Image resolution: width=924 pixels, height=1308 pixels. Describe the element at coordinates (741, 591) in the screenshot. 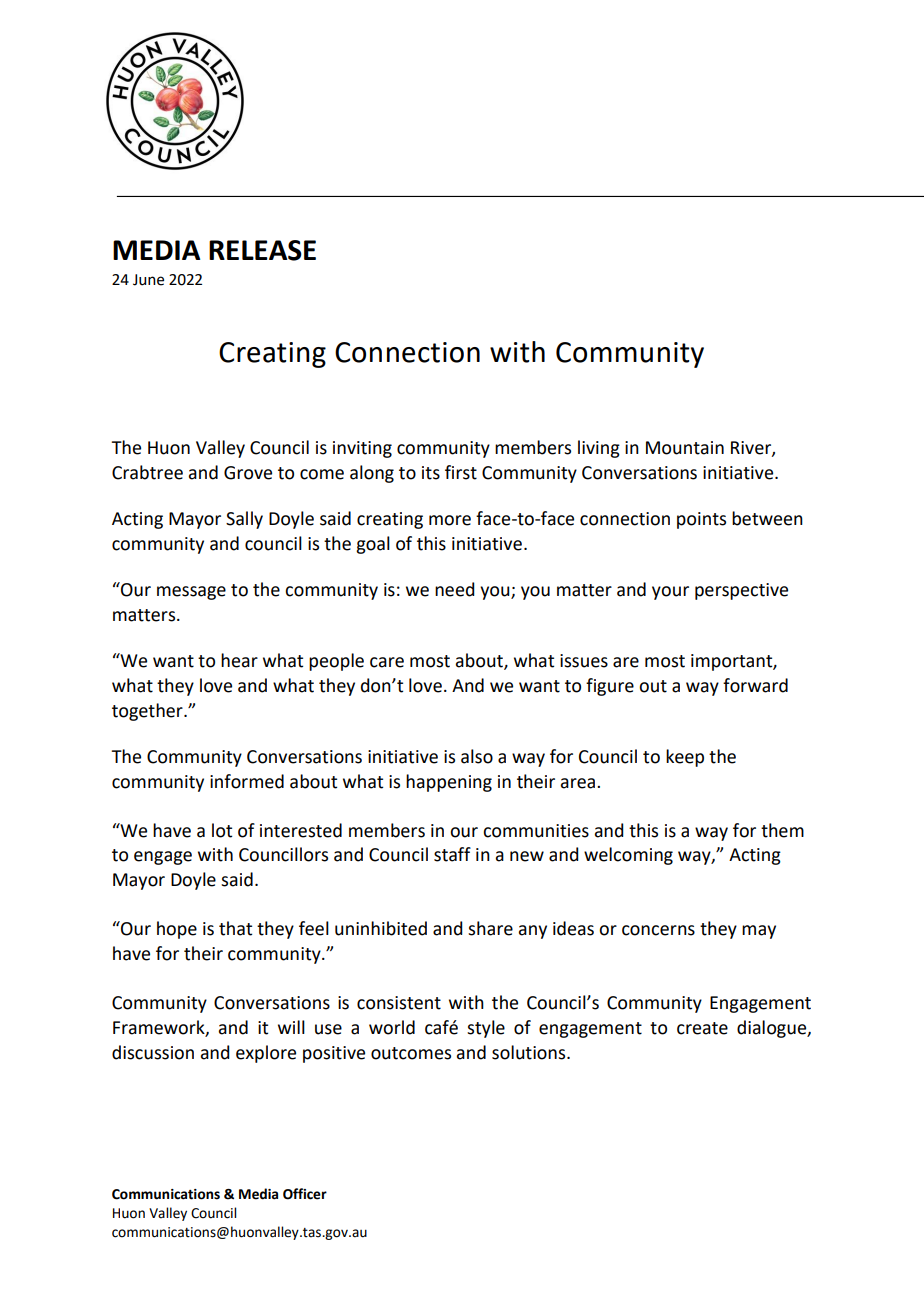

I see `perspective` at that location.
